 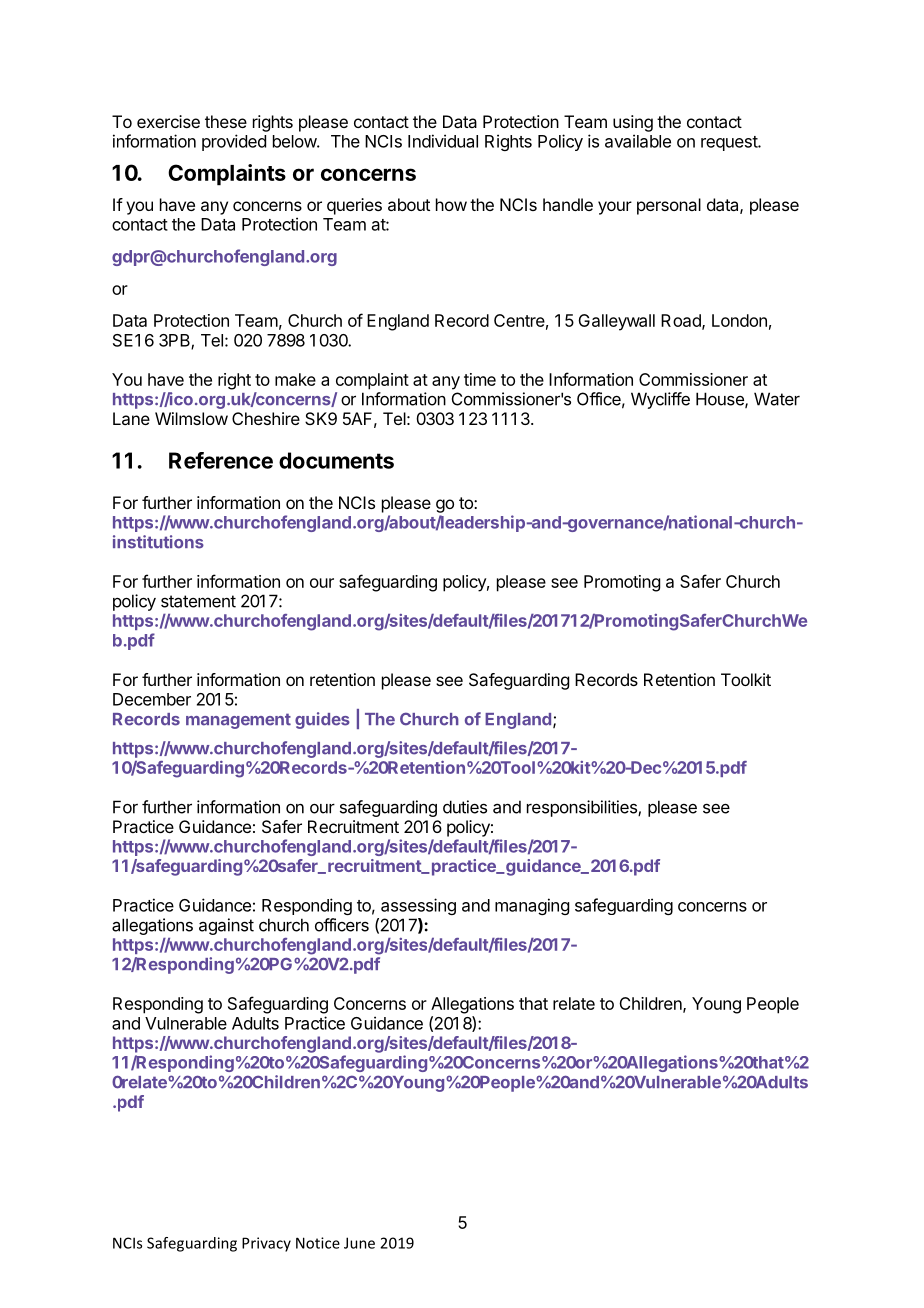 I want to click on Privacy, so click(x=266, y=1244).
